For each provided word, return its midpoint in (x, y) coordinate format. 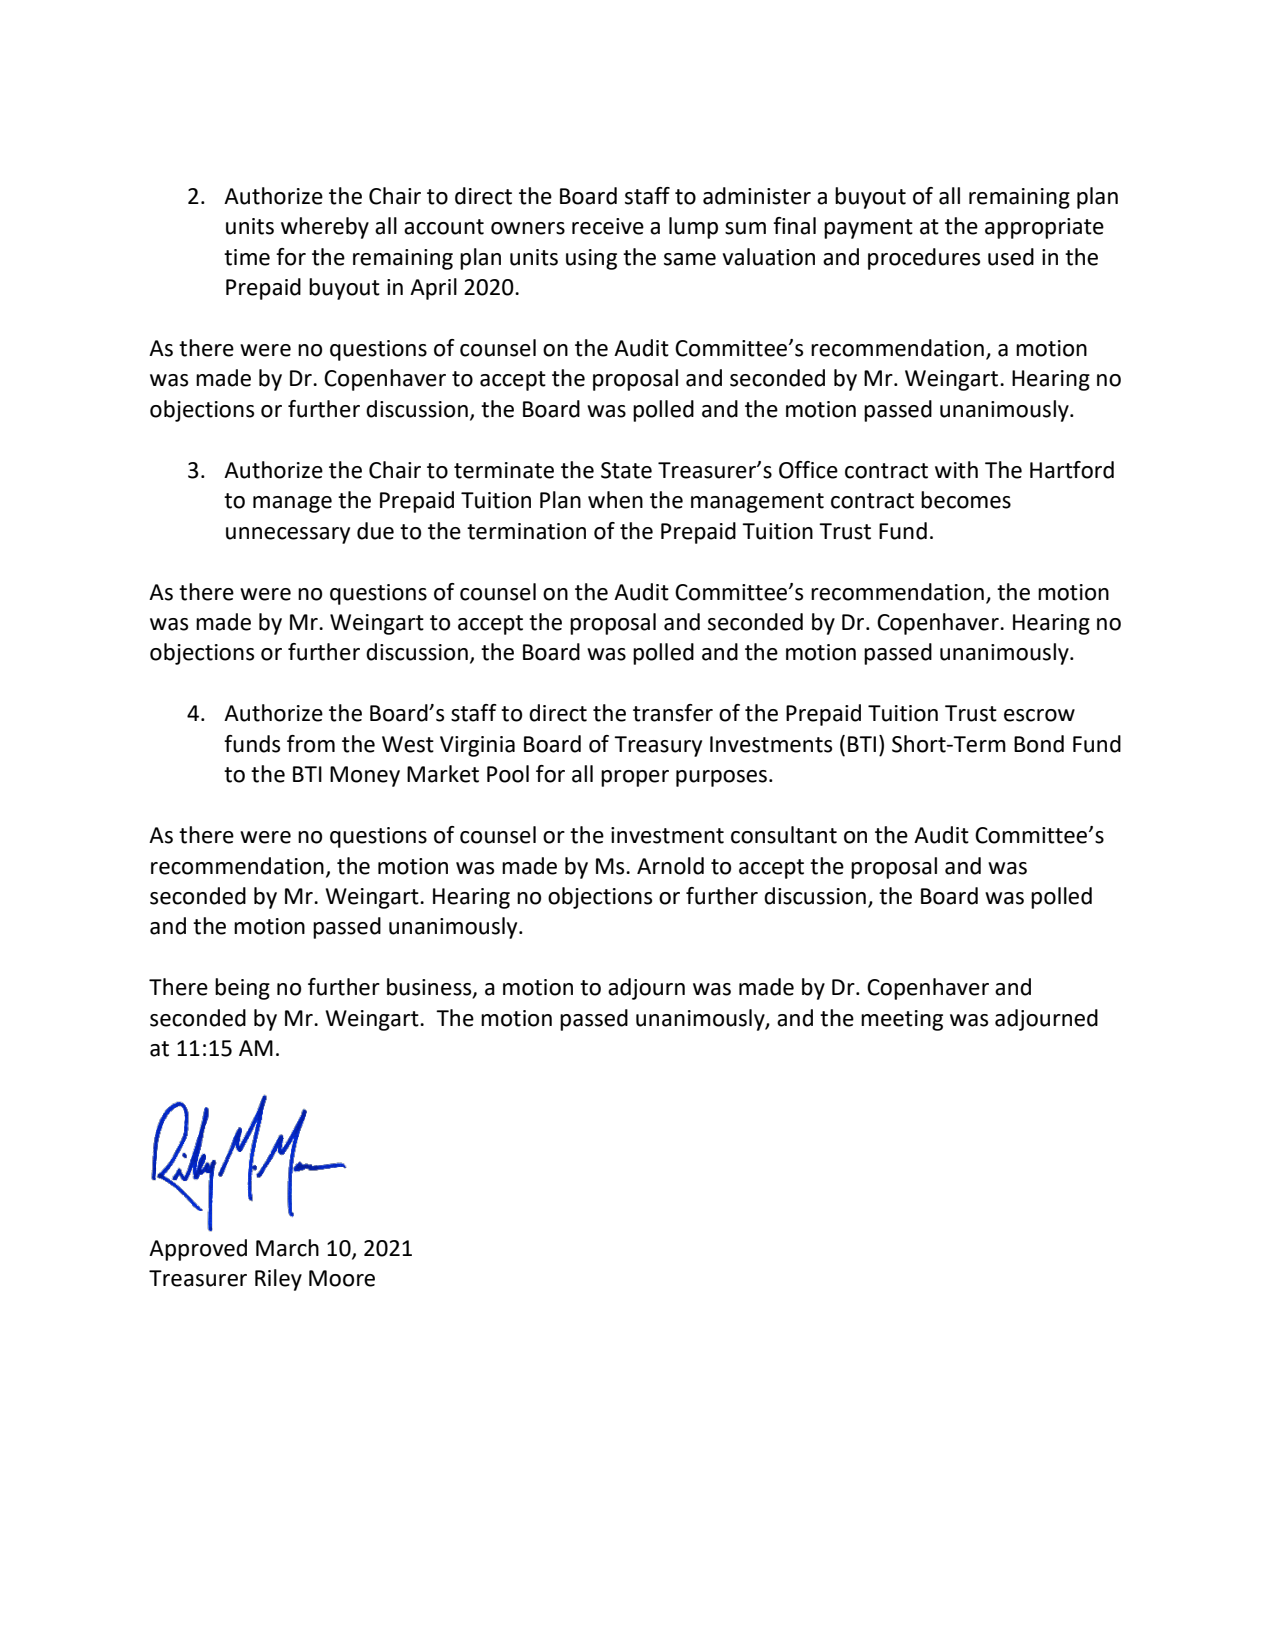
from (311, 744)
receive (608, 226)
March (287, 1248)
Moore (342, 1278)
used (1011, 257)
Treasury (658, 746)
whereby (325, 228)
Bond (1039, 744)
